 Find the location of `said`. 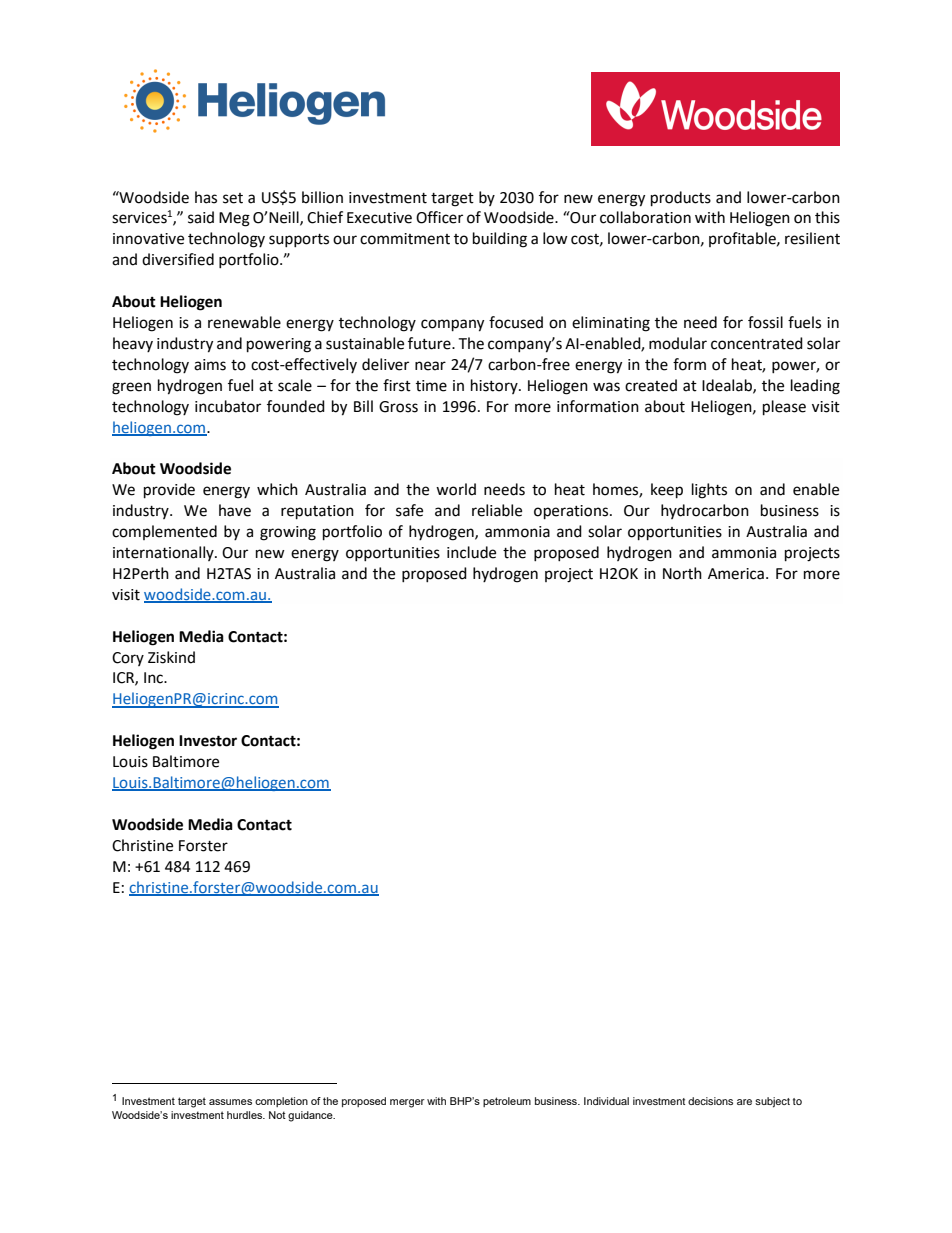

said is located at coordinates (201, 217).
